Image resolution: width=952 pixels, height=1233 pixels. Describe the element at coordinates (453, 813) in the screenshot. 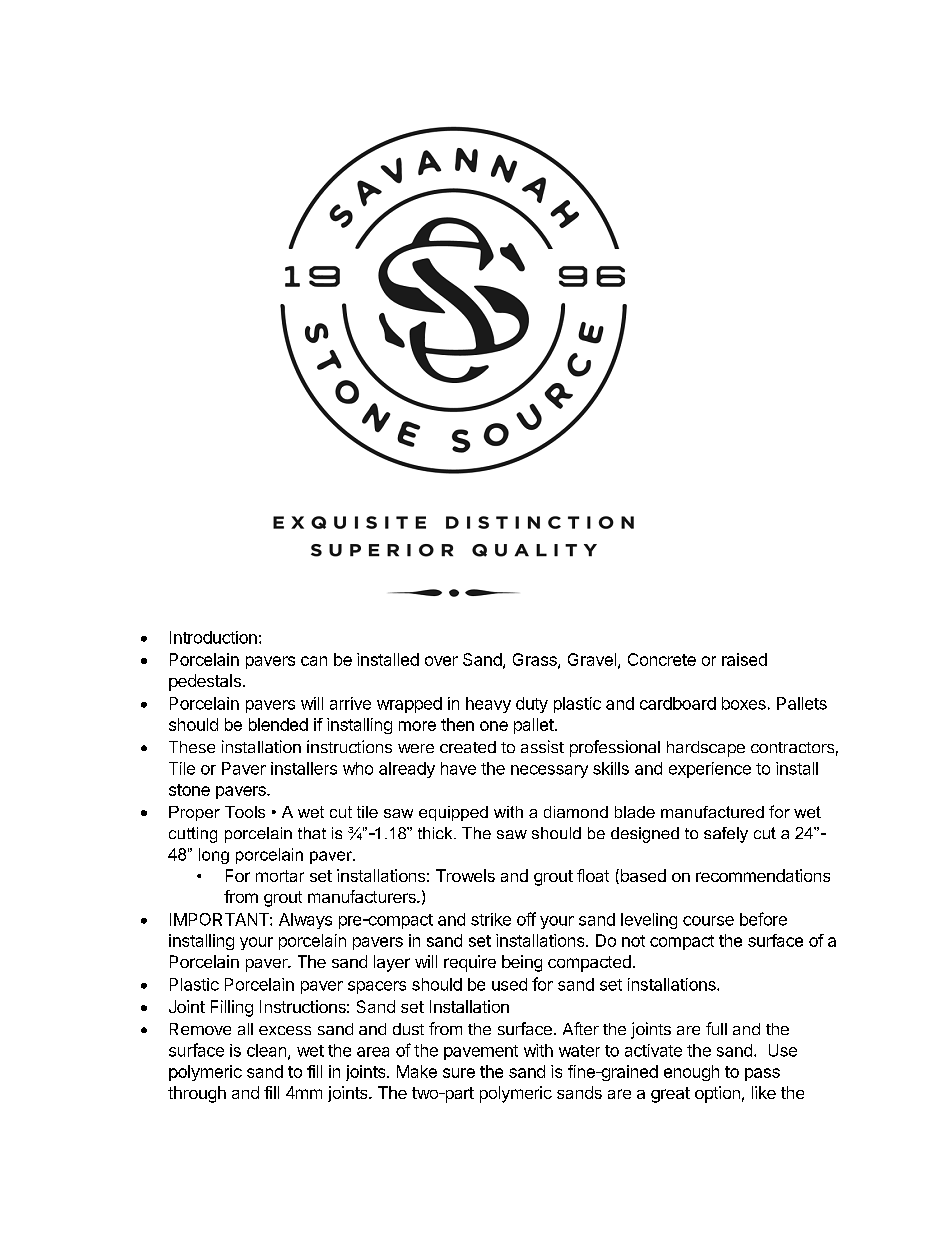

I see `equipped` at that location.
